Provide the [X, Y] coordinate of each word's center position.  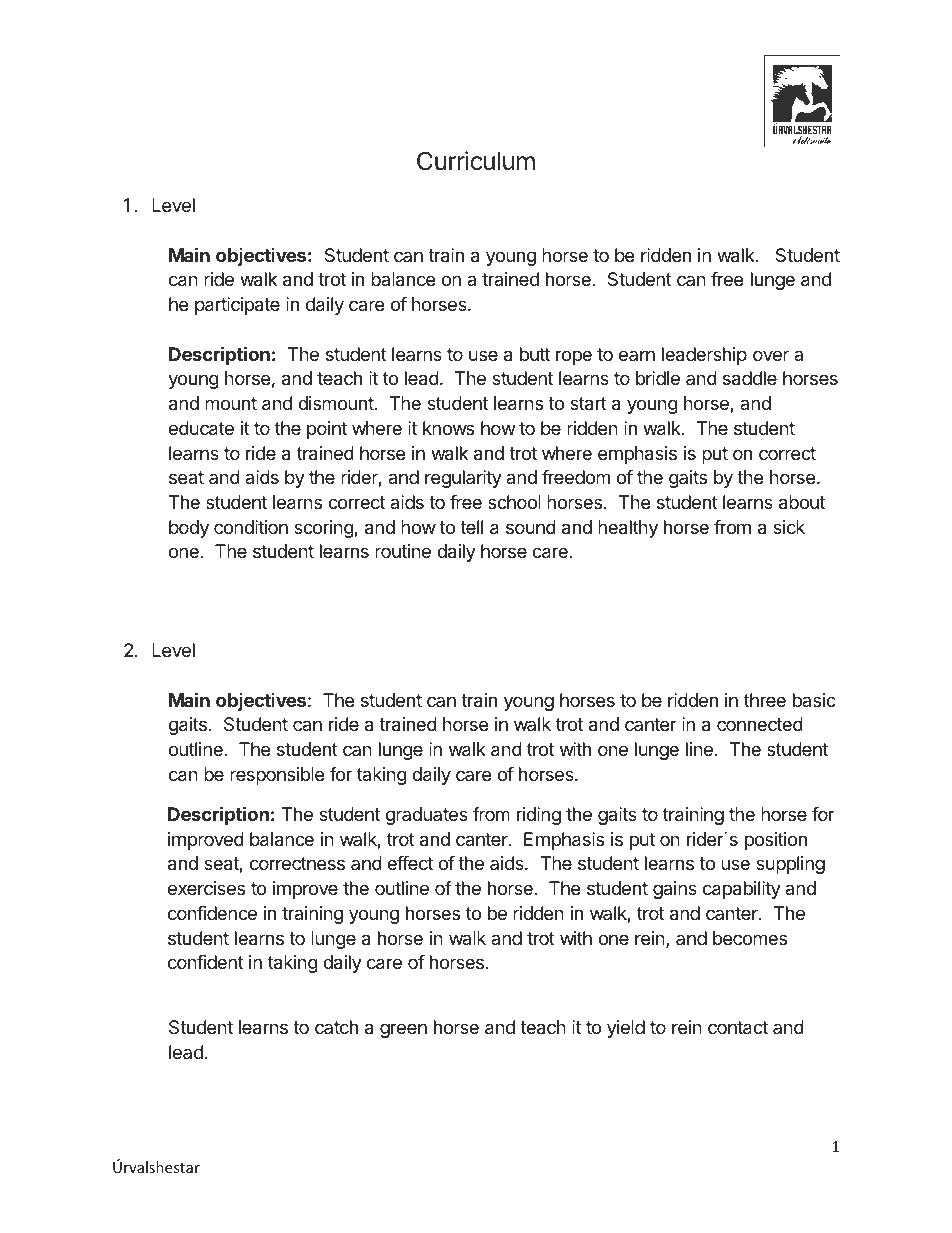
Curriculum [476, 161]
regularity [463, 479]
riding [539, 816]
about [802, 502]
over [771, 355]
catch [336, 1027]
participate [237, 306]
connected [760, 724]
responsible [277, 776]
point [327, 430]
